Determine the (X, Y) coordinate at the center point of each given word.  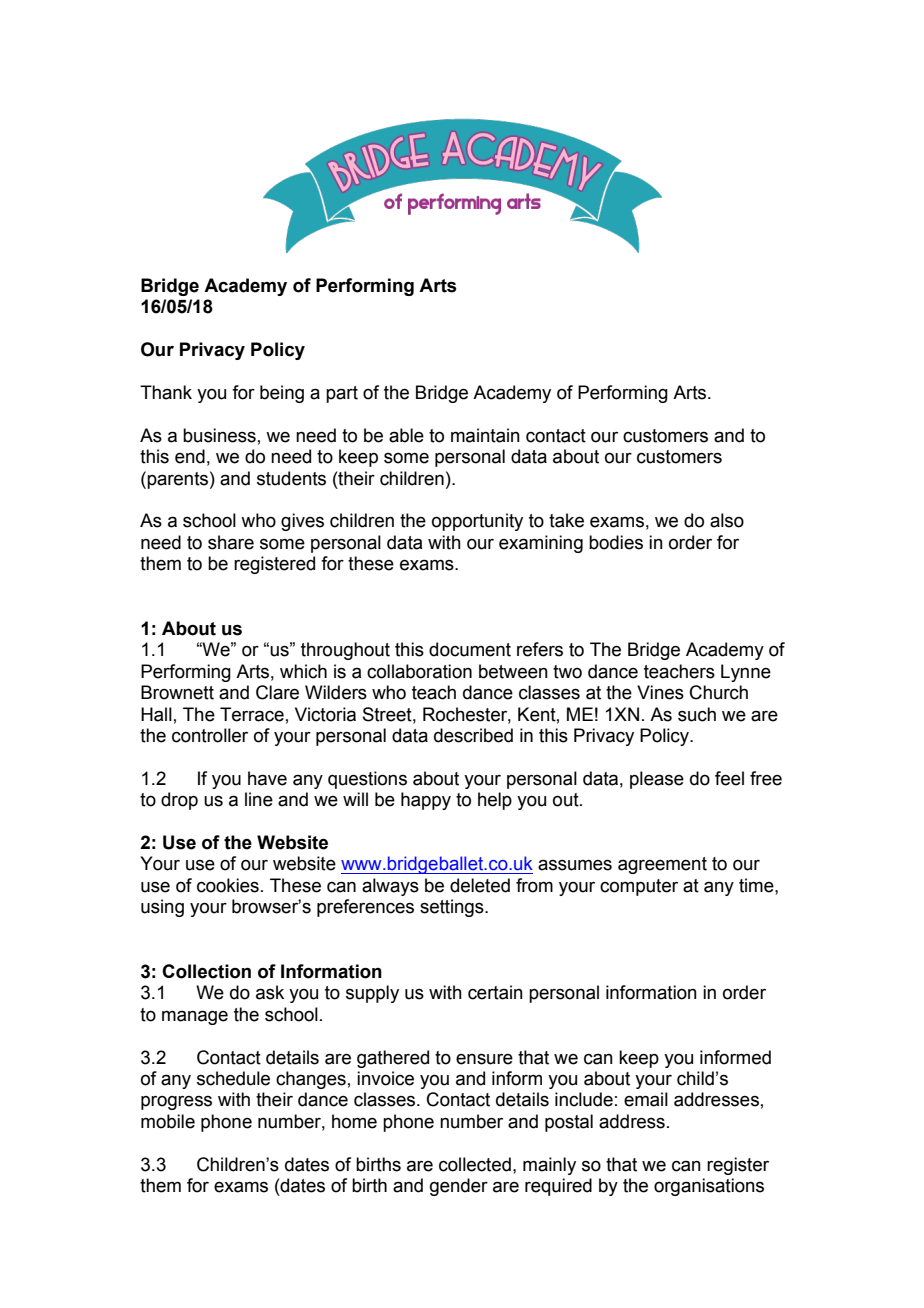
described (473, 735)
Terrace (252, 714)
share (231, 542)
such (697, 714)
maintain (485, 435)
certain (495, 992)
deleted (480, 885)
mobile (168, 1121)
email (646, 1099)
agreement (662, 865)
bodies (616, 542)
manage (195, 1017)
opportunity (477, 522)
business (219, 435)
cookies (228, 885)
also (727, 520)
